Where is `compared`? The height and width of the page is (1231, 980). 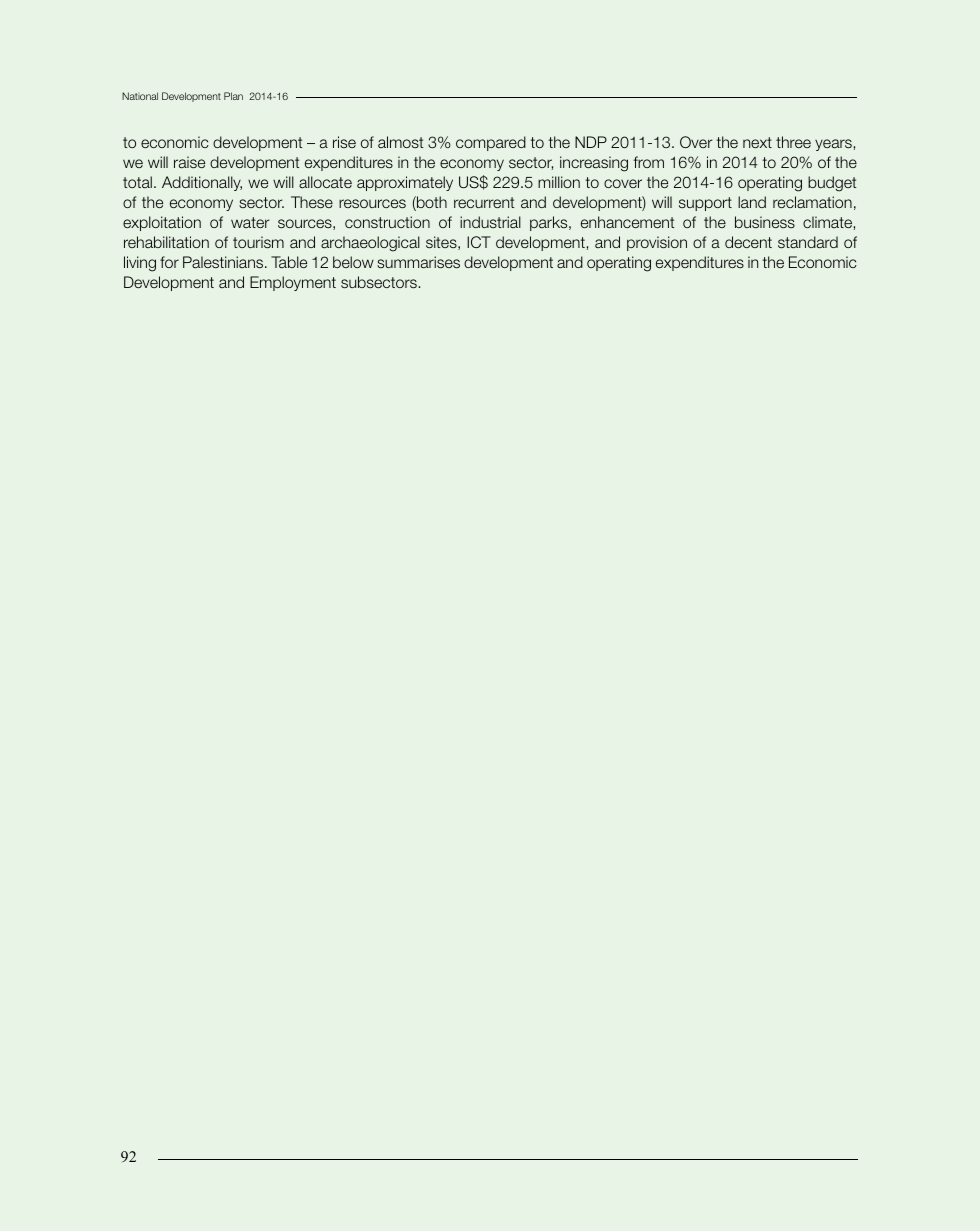 compared is located at coordinates (491, 143).
